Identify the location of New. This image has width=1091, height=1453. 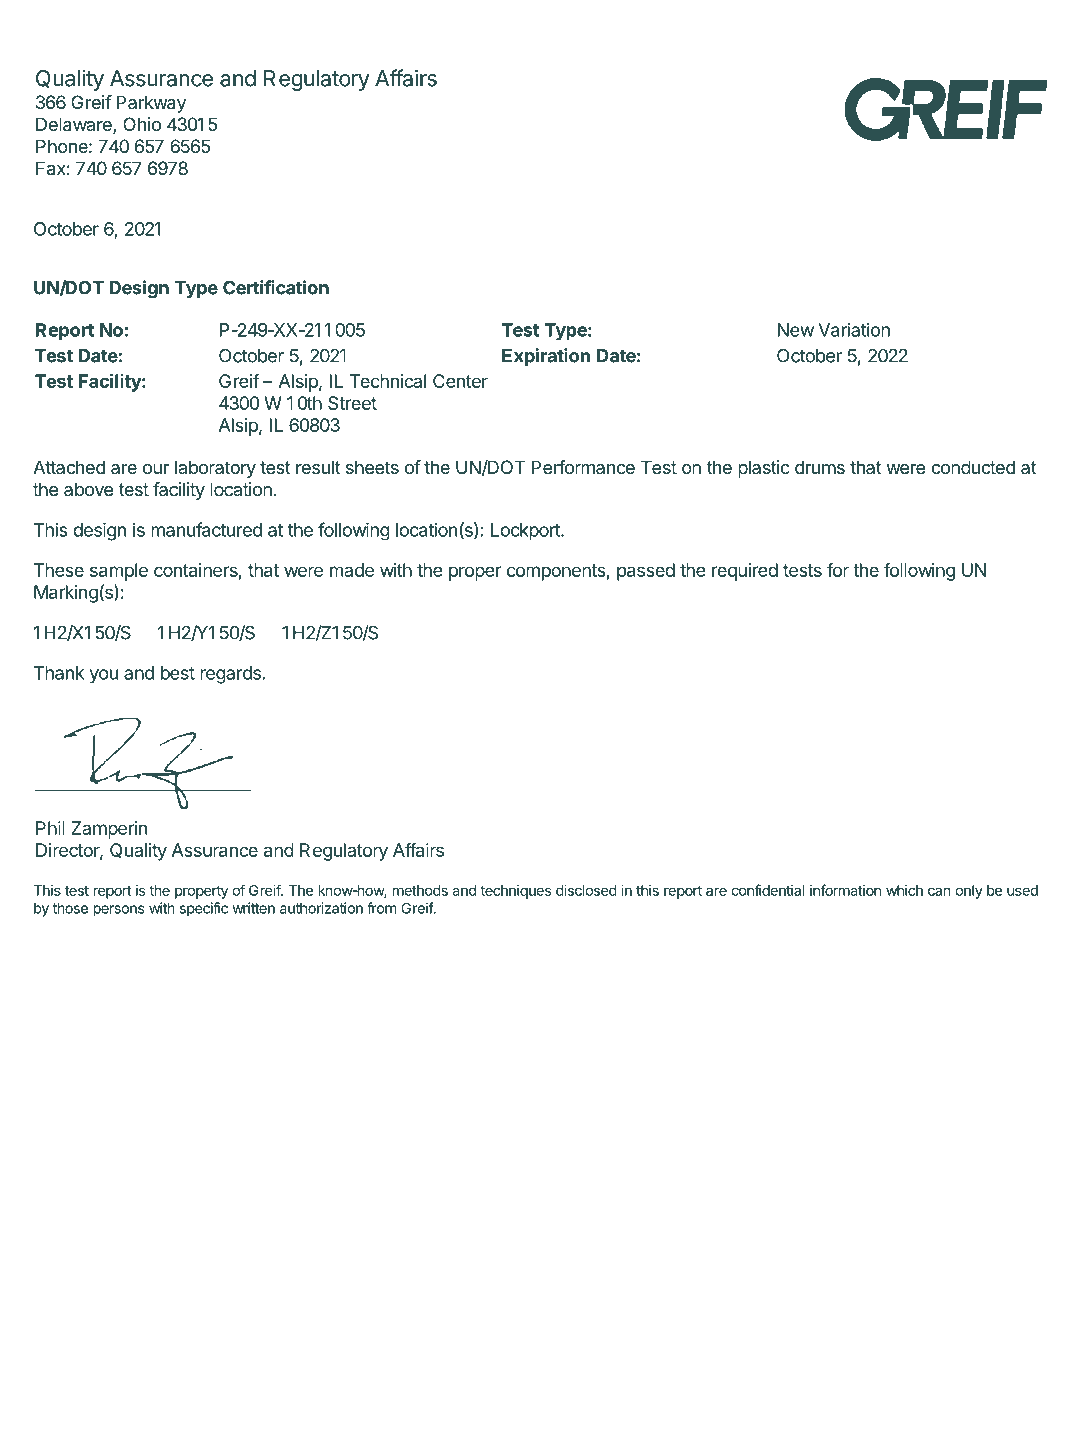
(796, 330).
